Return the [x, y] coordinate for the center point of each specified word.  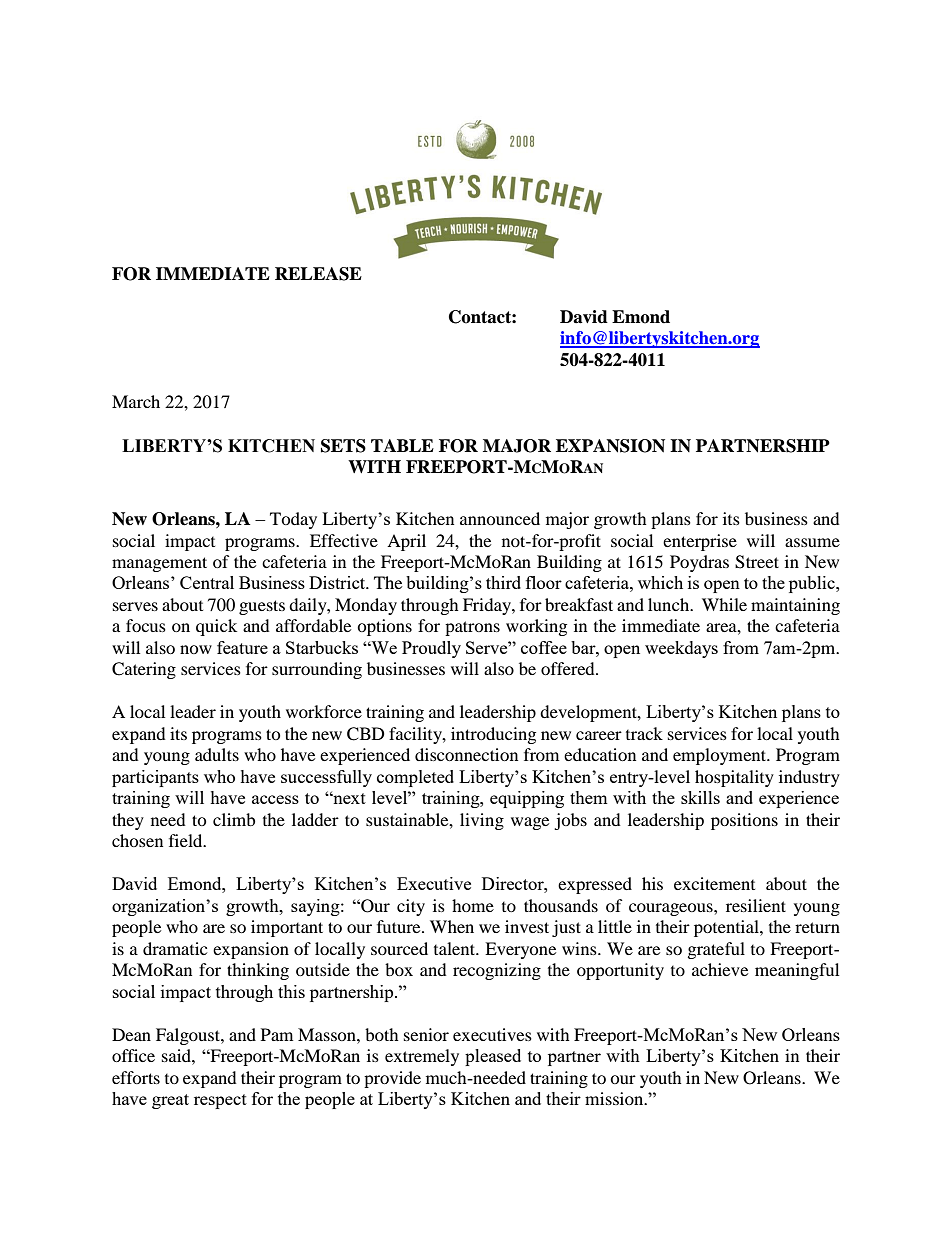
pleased [493, 1057]
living [482, 821]
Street [757, 562]
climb [234, 819]
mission [615, 1098]
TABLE [402, 445]
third [503, 582]
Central [207, 582]
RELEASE [318, 274]
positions [744, 821]
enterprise [700, 542]
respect [220, 1101]
